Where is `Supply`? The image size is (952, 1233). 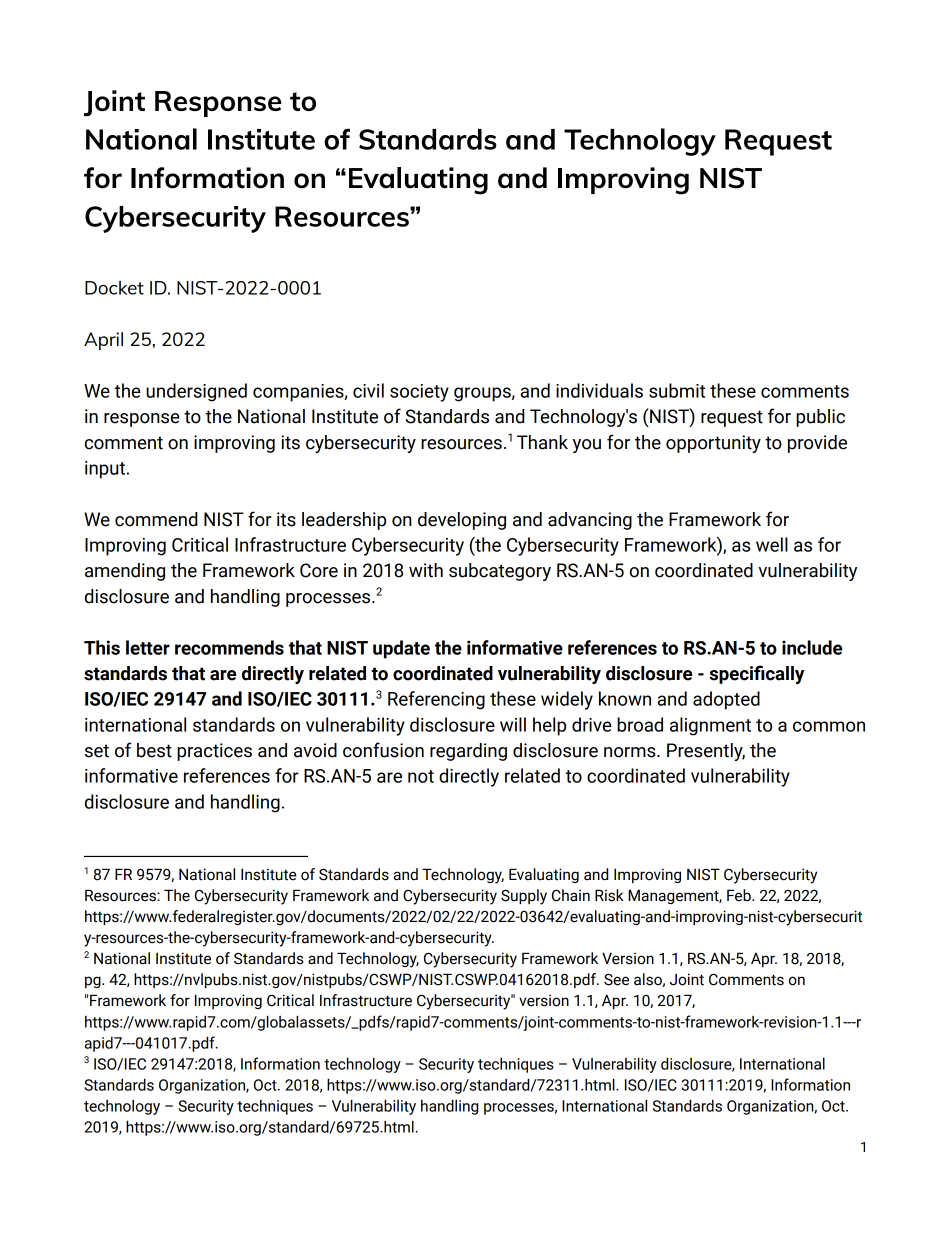 Supply is located at coordinates (524, 897).
